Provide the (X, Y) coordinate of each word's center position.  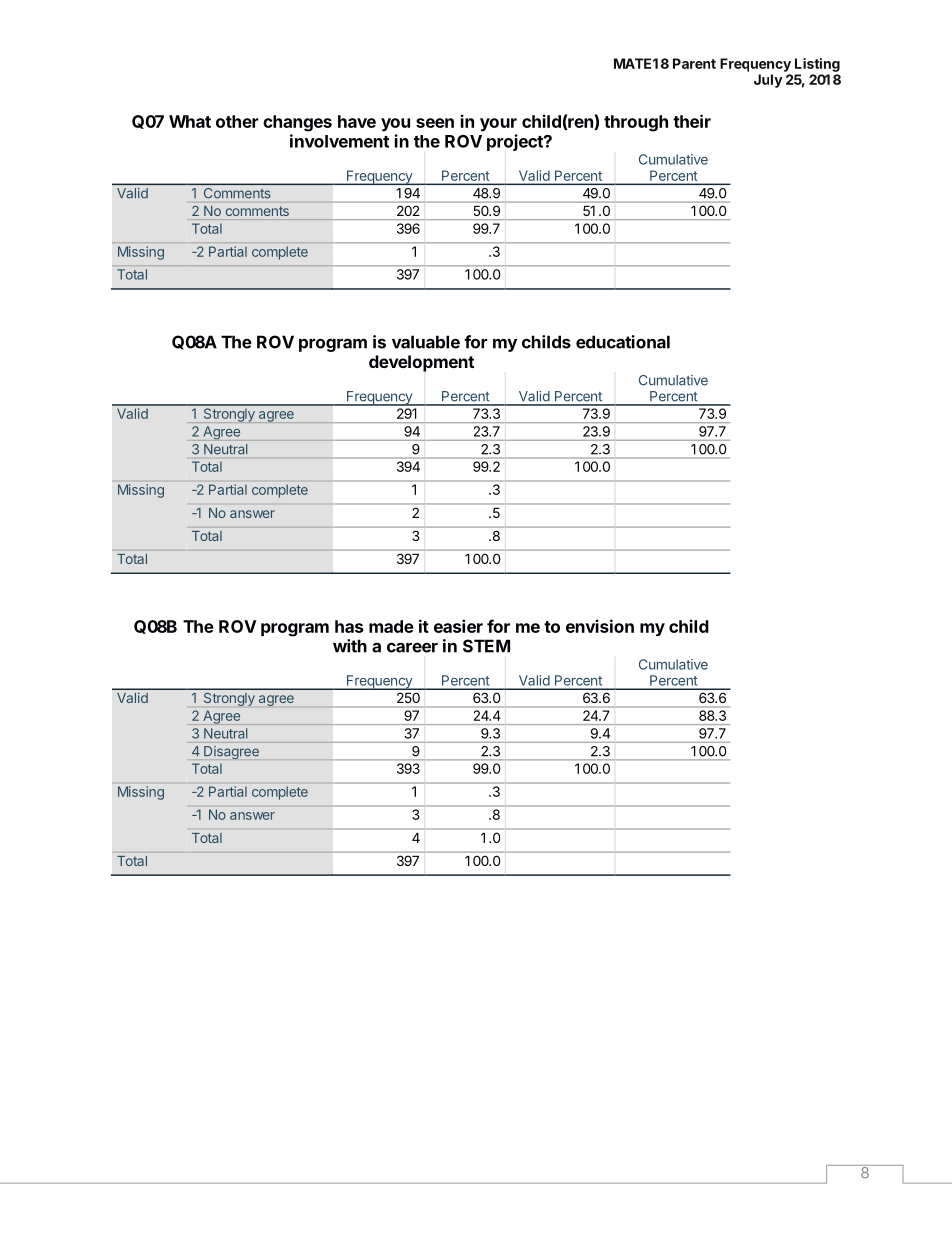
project (516, 142)
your (498, 125)
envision (600, 626)
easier (458, 626)
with (350, 646)
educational (623, 342)
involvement (339, 141)
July (768, 81)
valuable (426, 342)
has (349, 626)
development (421, 363)
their (692, 121)
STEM (486, 646)
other (237, 121)
